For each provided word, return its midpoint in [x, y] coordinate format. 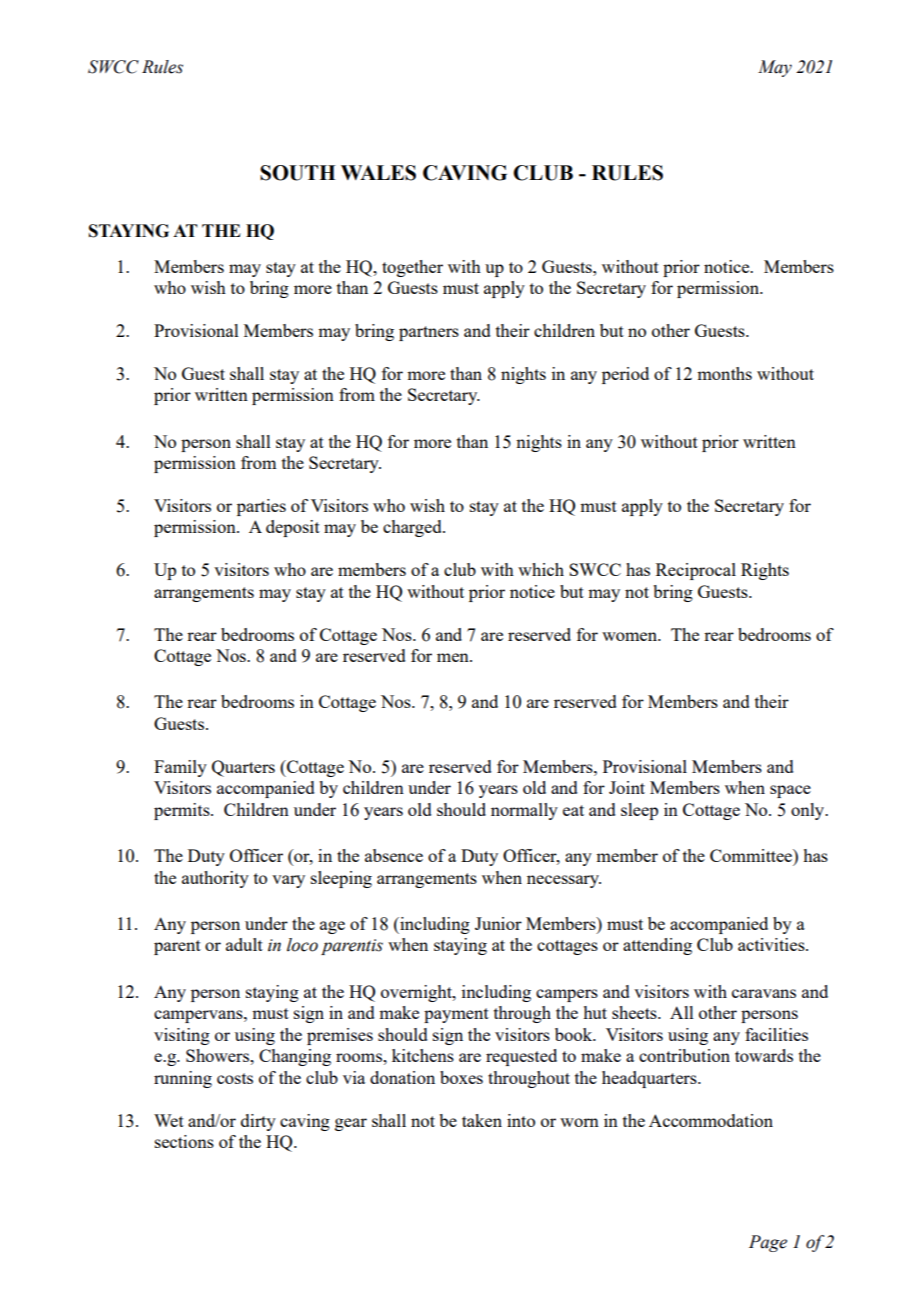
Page [768, 1243]
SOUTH [298, 173]
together [412, 268]
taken [482, 1120]
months [724, 373]
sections [184, 1141]
